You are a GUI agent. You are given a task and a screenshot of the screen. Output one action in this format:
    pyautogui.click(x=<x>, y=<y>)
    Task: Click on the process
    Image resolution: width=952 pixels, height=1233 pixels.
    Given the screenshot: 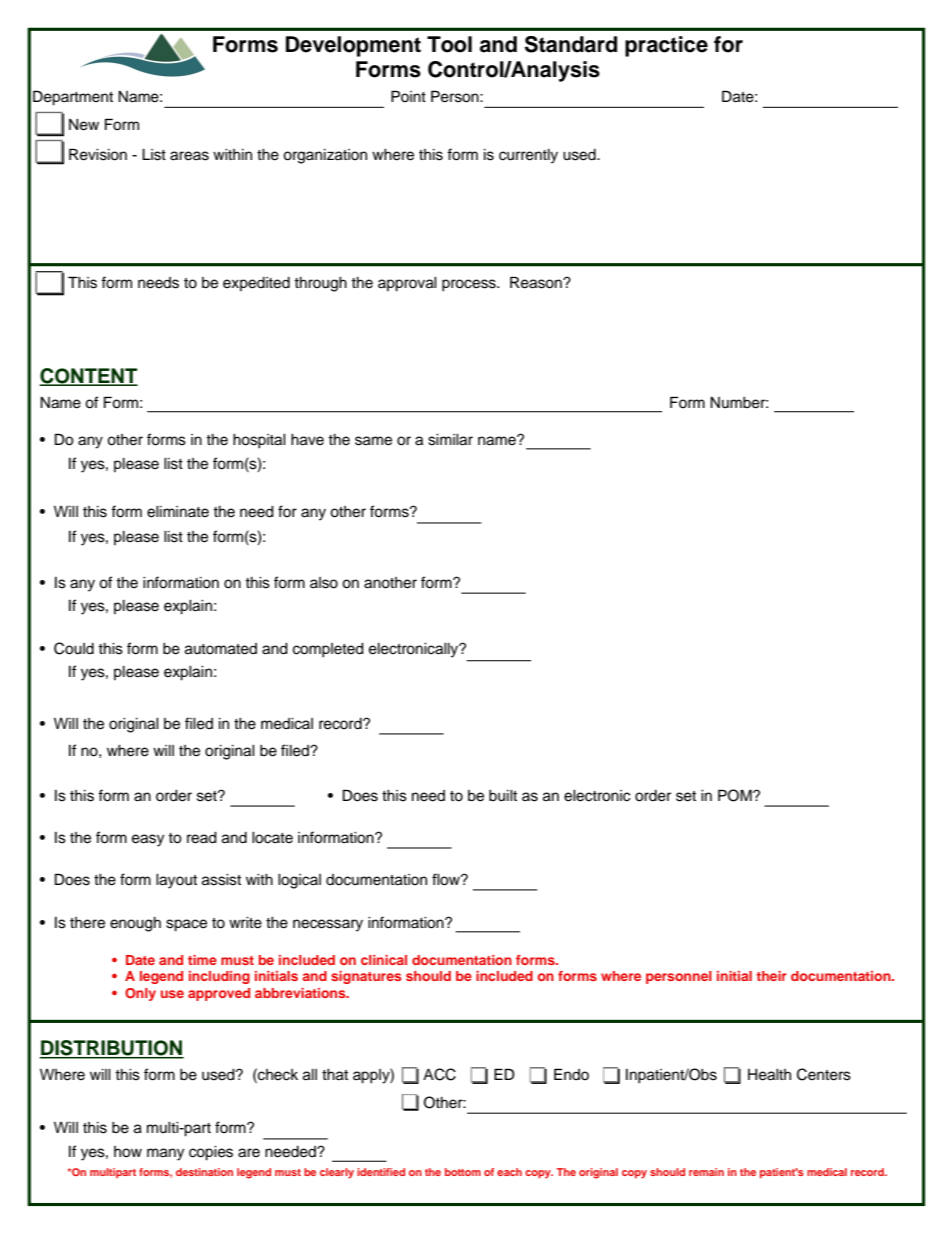 What is the action you would take?
    pyautogui.click(x=470, y=285)
